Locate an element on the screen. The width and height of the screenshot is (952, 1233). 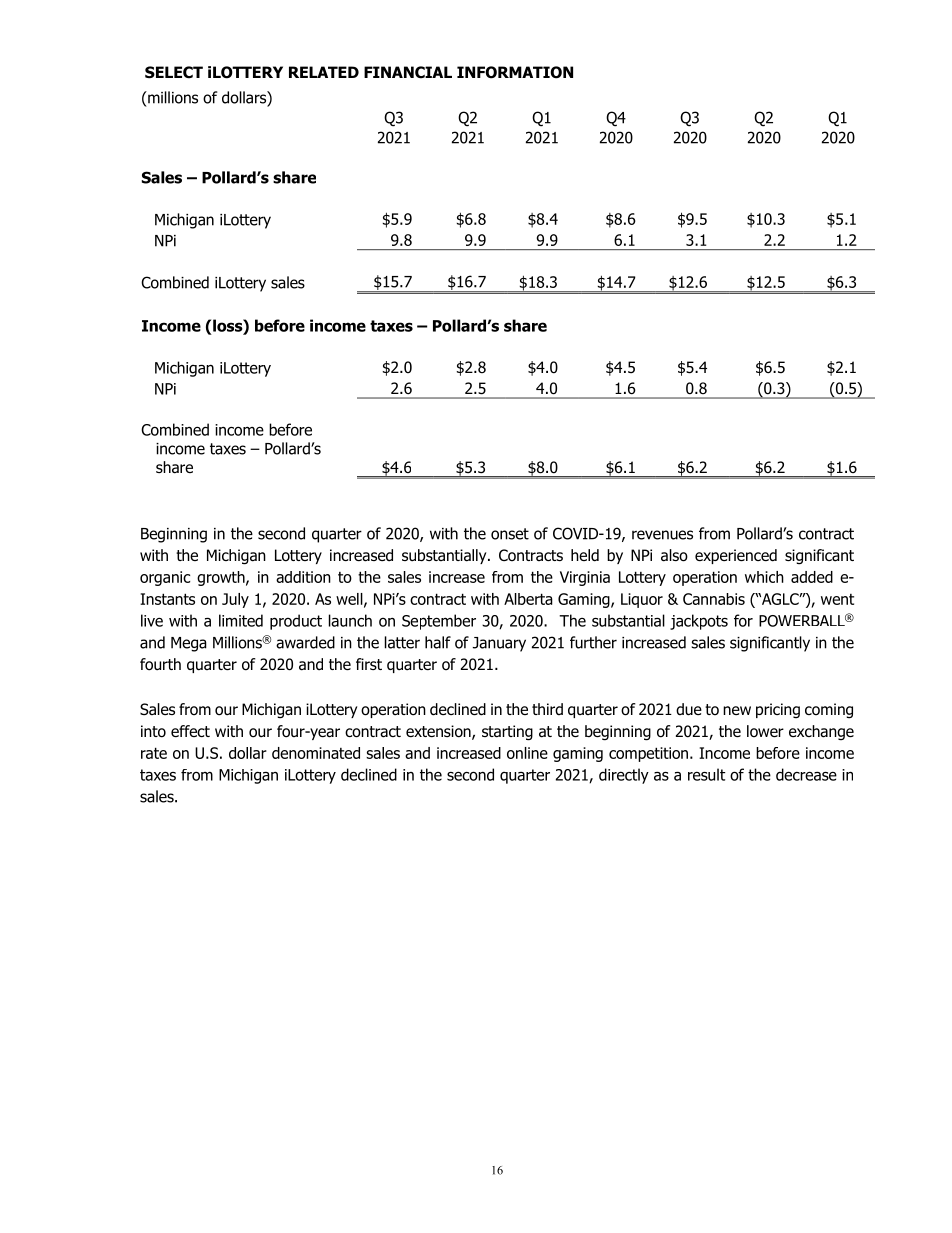
lower is located at coordinates (765, 731).
